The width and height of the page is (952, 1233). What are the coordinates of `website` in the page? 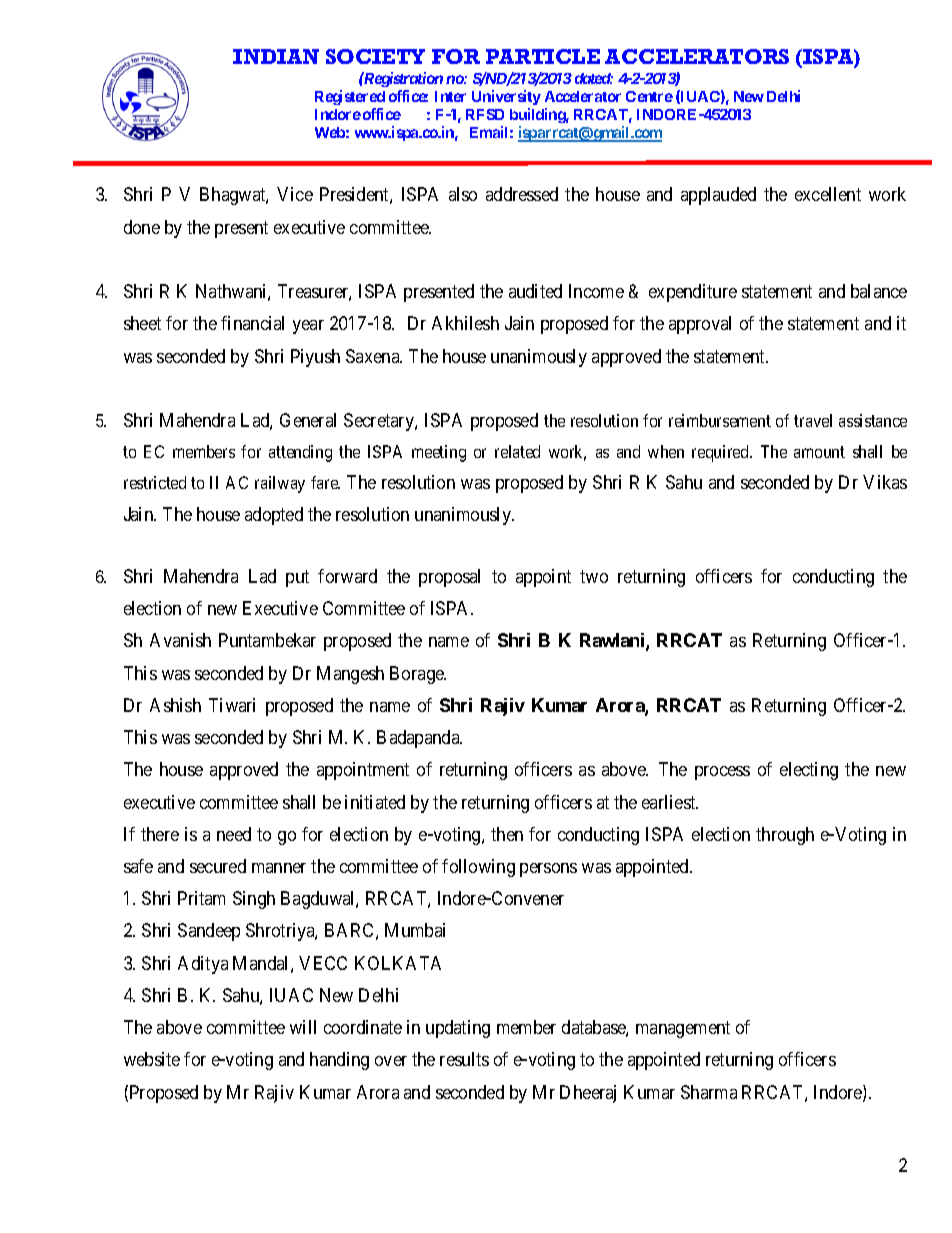 It's located at (152, 1059).
